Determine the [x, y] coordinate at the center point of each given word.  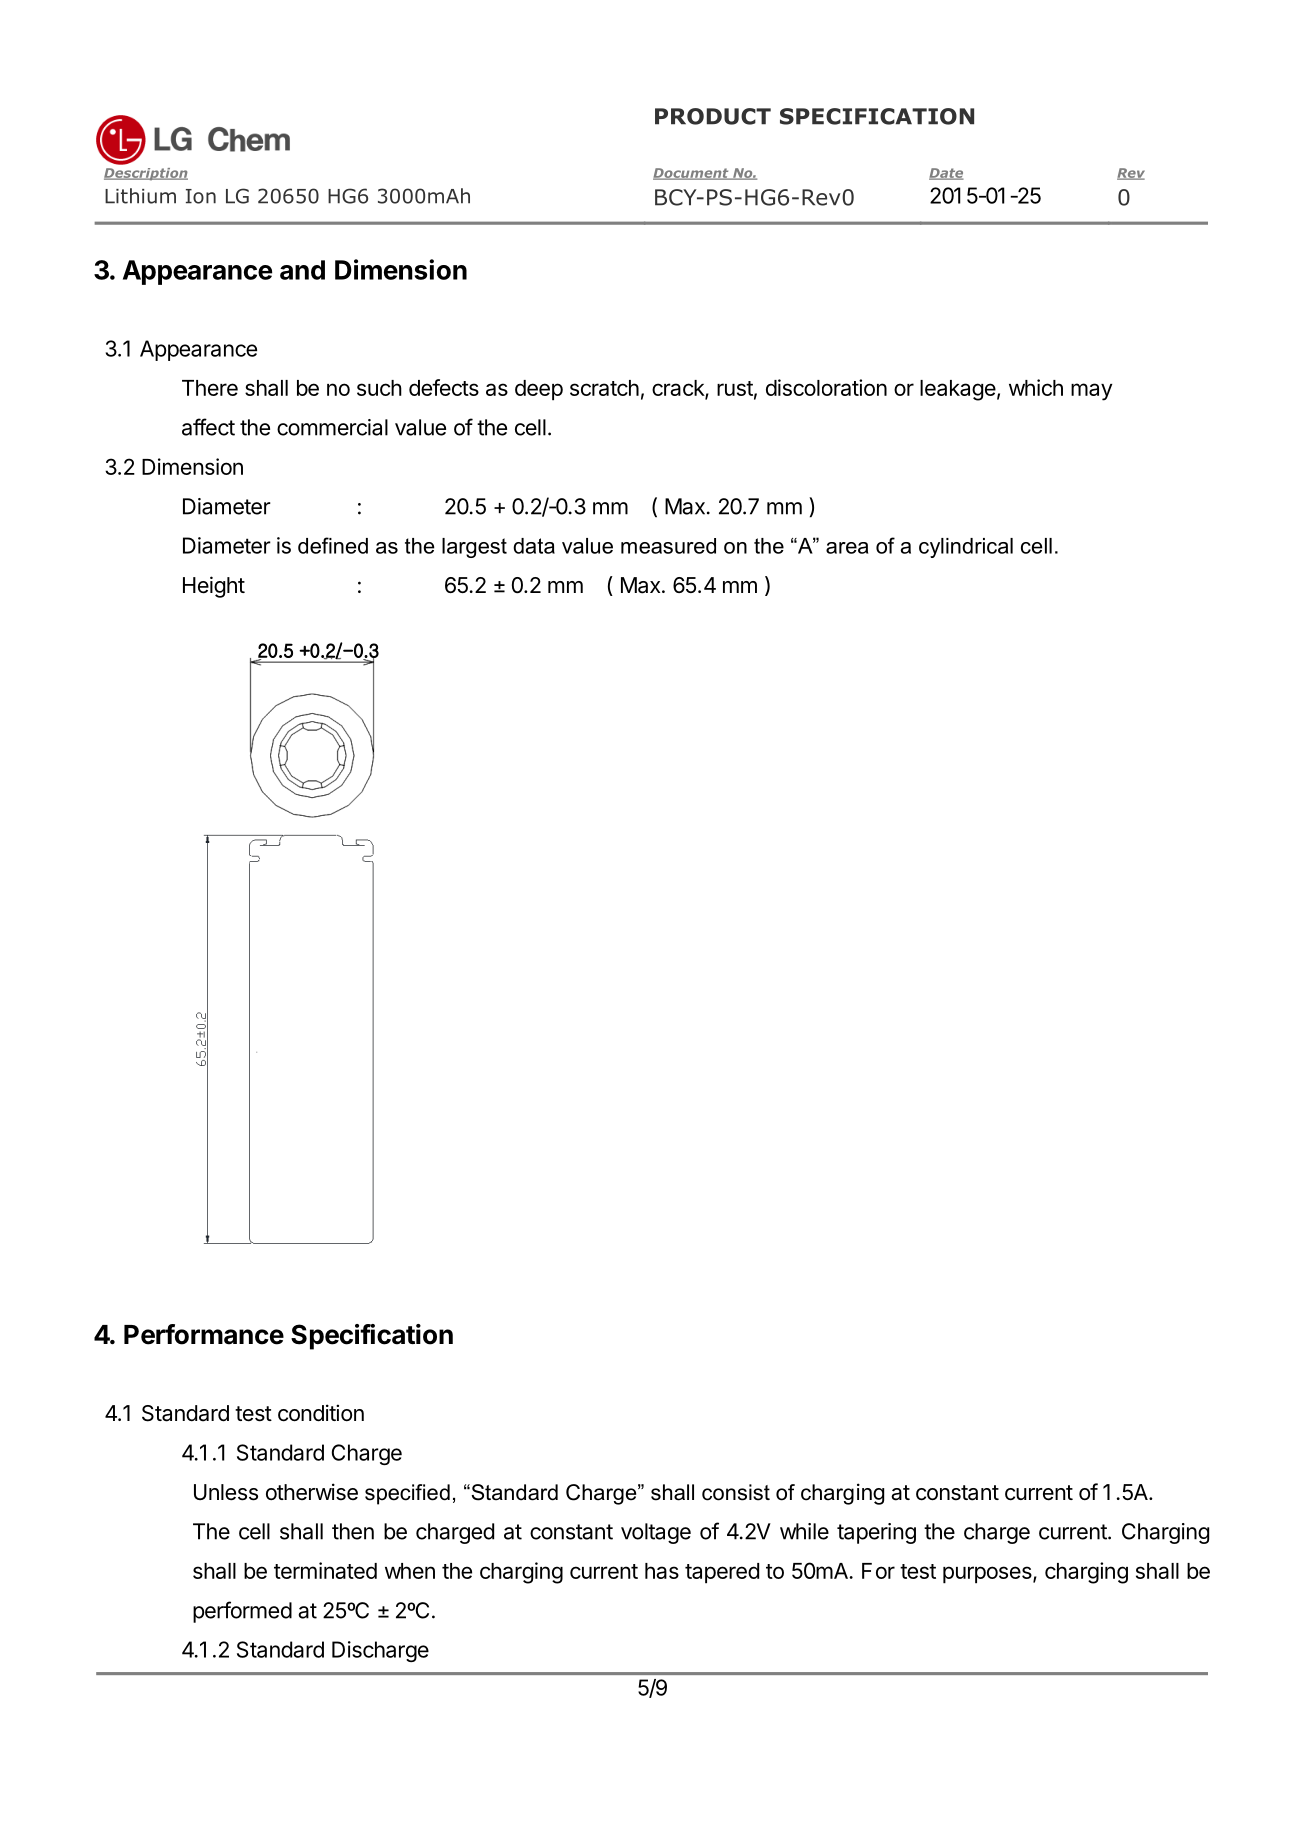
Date [946, 174]
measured [668, 546]
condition [321, 1413]
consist [736, 1492]
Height [214, 587]
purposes [988, 1575]
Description [146, 174]
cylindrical [966, 548]
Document [692, 174]
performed [242, 1612]
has [662, 1571]
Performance [204, 1334]
